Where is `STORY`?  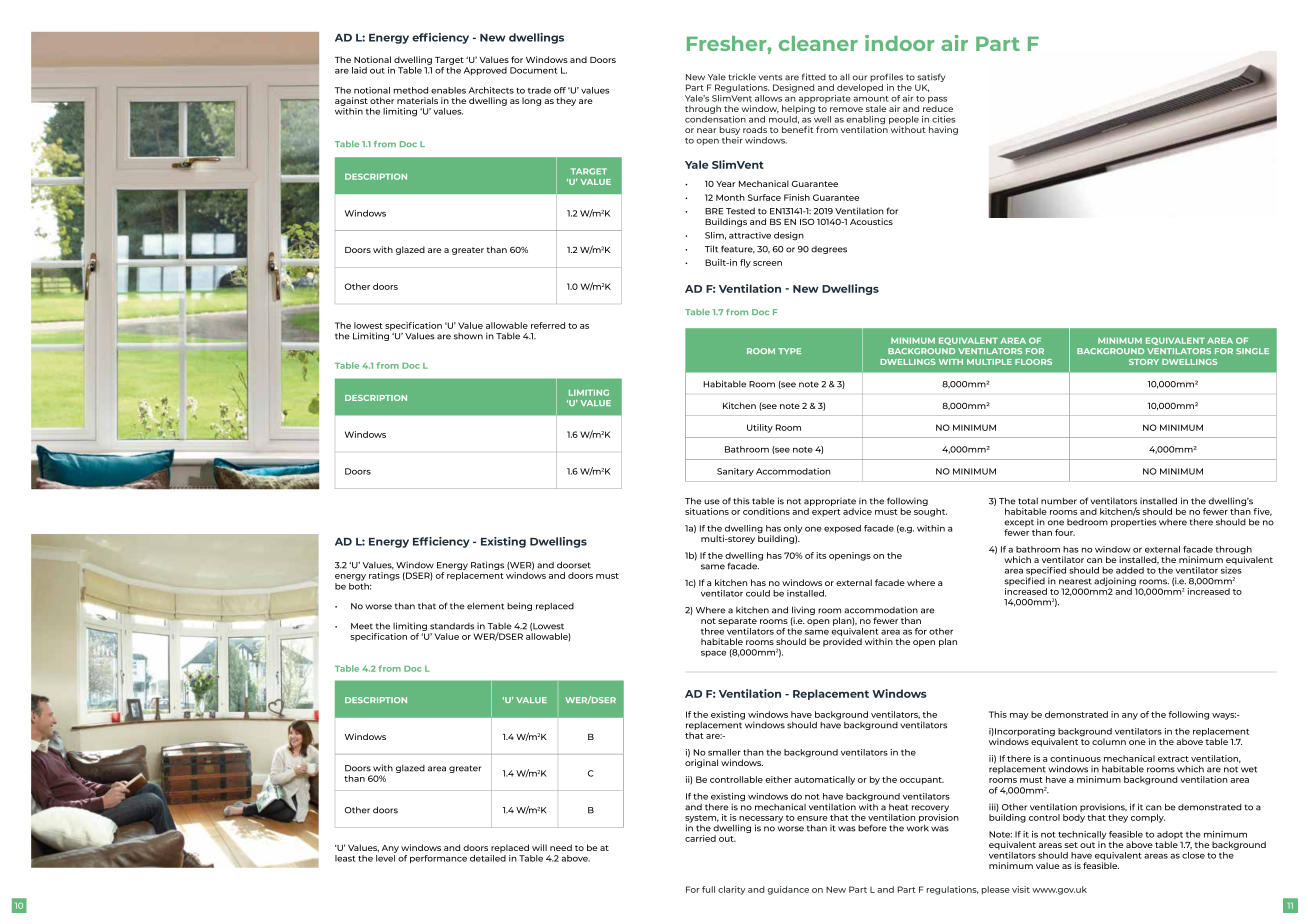
STORY is located at coordinates (1144, 362).
